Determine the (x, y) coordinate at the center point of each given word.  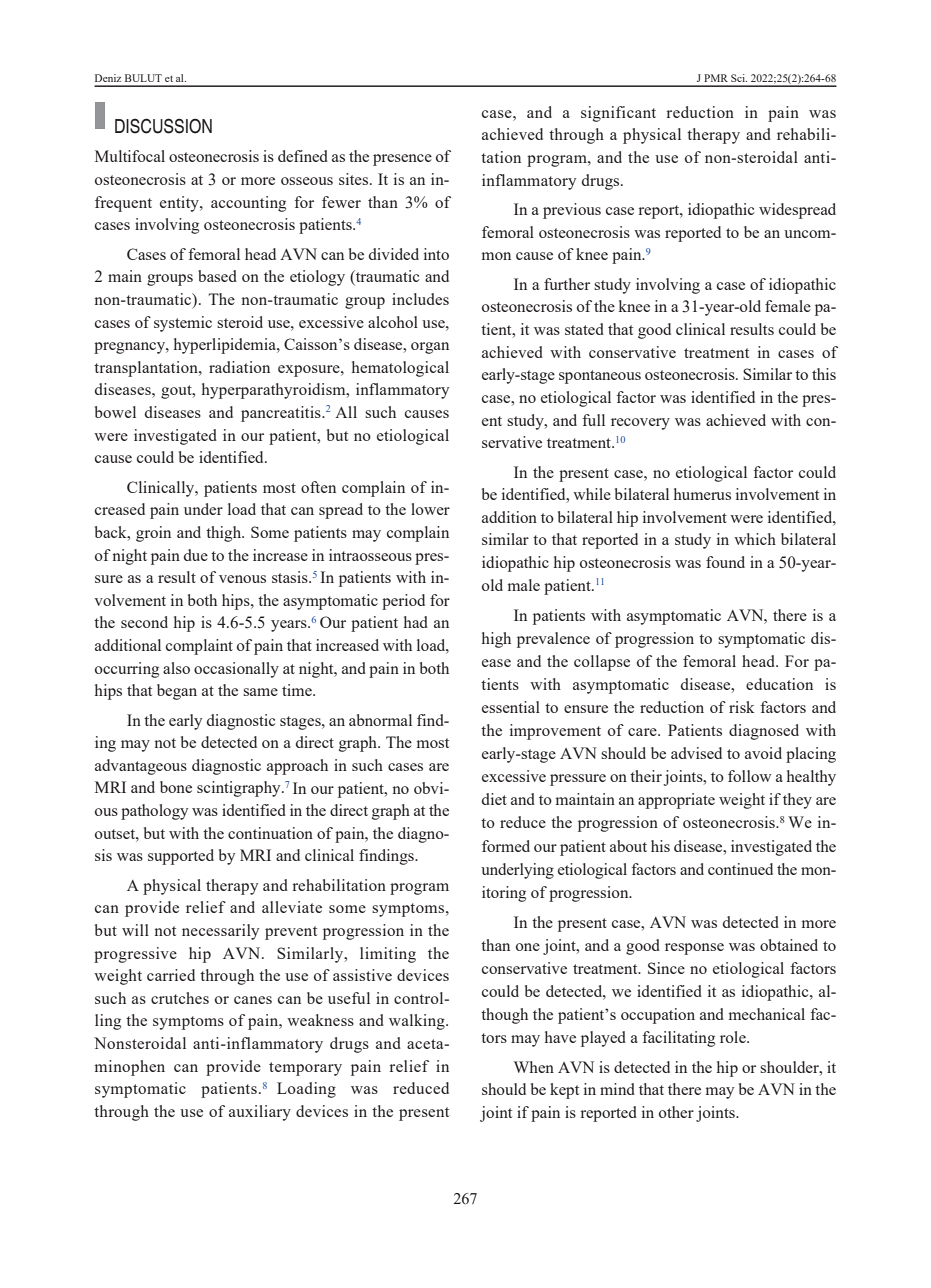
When (534, 1067)
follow (750, 776)
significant (618, 114)
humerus (702, 494)
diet (494, 799)
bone (176, 787)
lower (430, 509)
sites (355, 179)
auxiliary (260, 1113)
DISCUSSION (163, 126)
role (734, 1037)
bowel (115, 412)
